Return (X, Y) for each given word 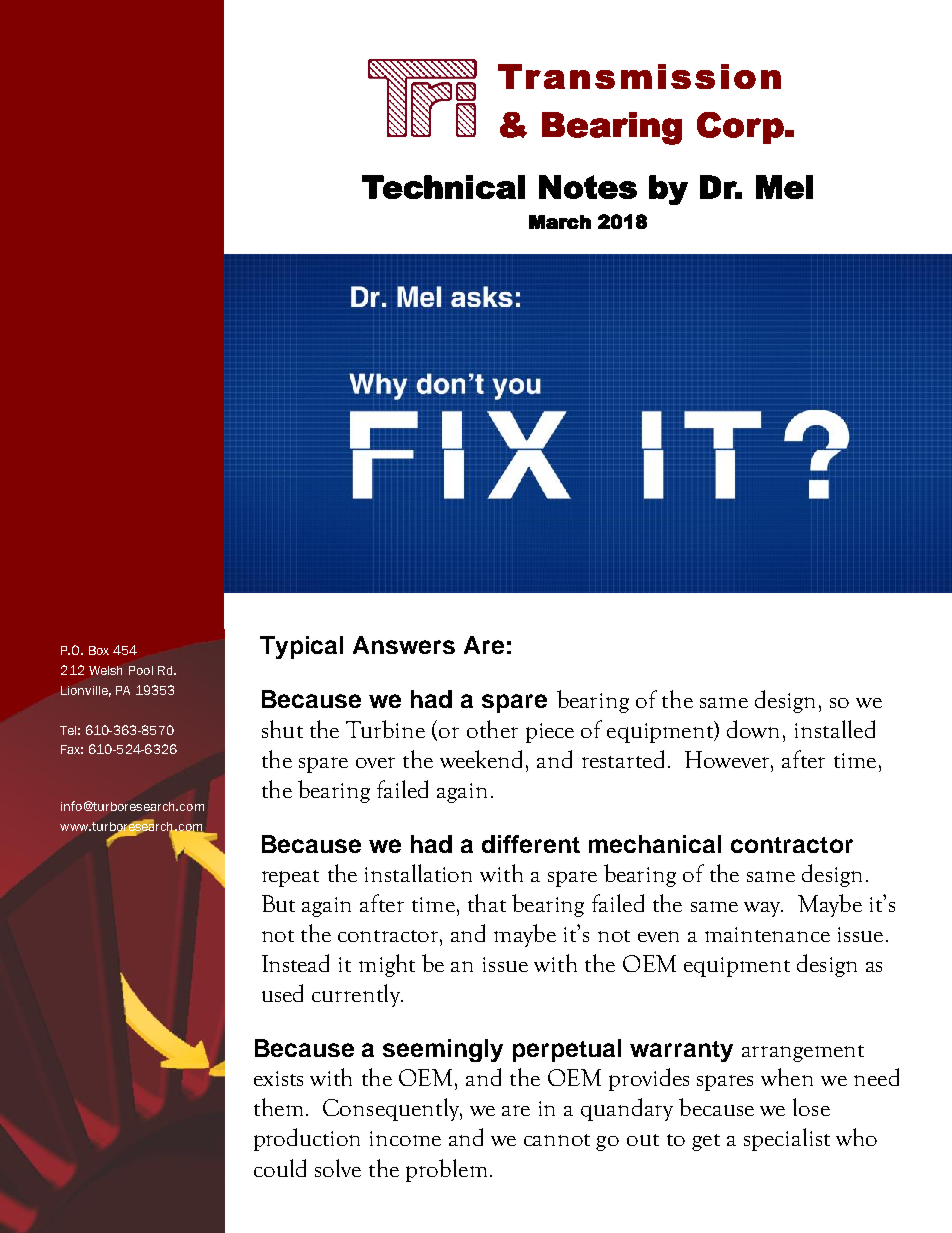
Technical (443, 187)
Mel (784, 187)
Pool (141, 670)
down (755, 729)
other (492, 729)
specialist (787, 1139)
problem (446, 1170)
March (560, 222)
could (280, 1168)
